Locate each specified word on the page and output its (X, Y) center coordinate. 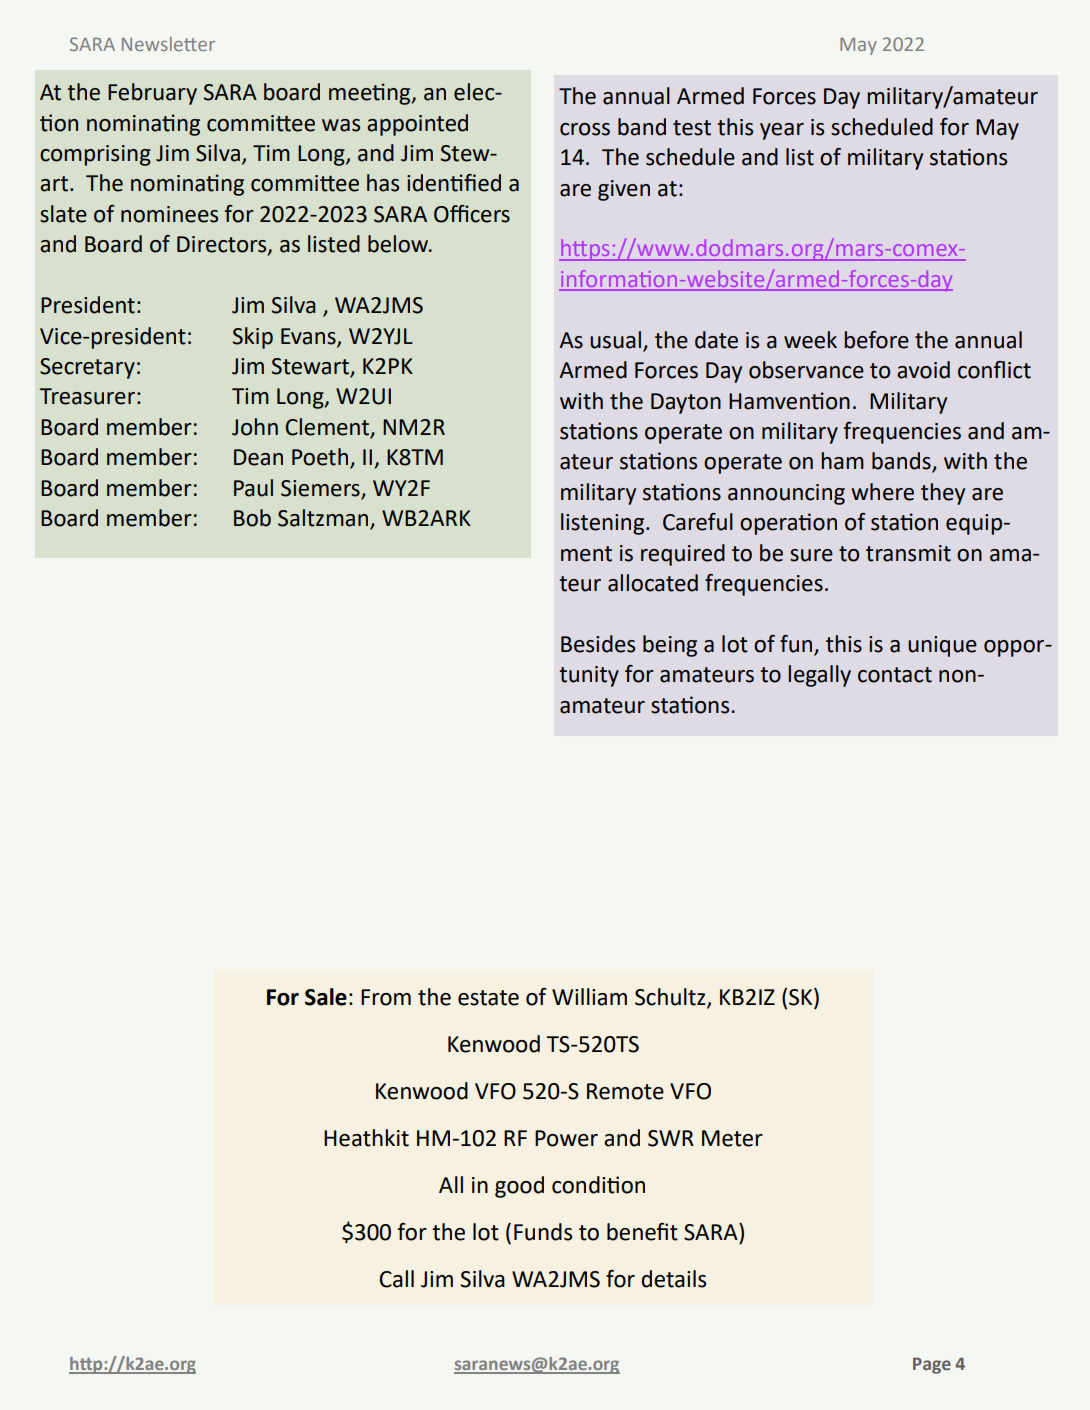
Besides (598, 644)
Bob (252, 518)
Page (932, 1365)
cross (585, 129)
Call (396, 1279)
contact (895, 675)
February (152, 94)
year (782, 131)
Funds (543, 1232)
